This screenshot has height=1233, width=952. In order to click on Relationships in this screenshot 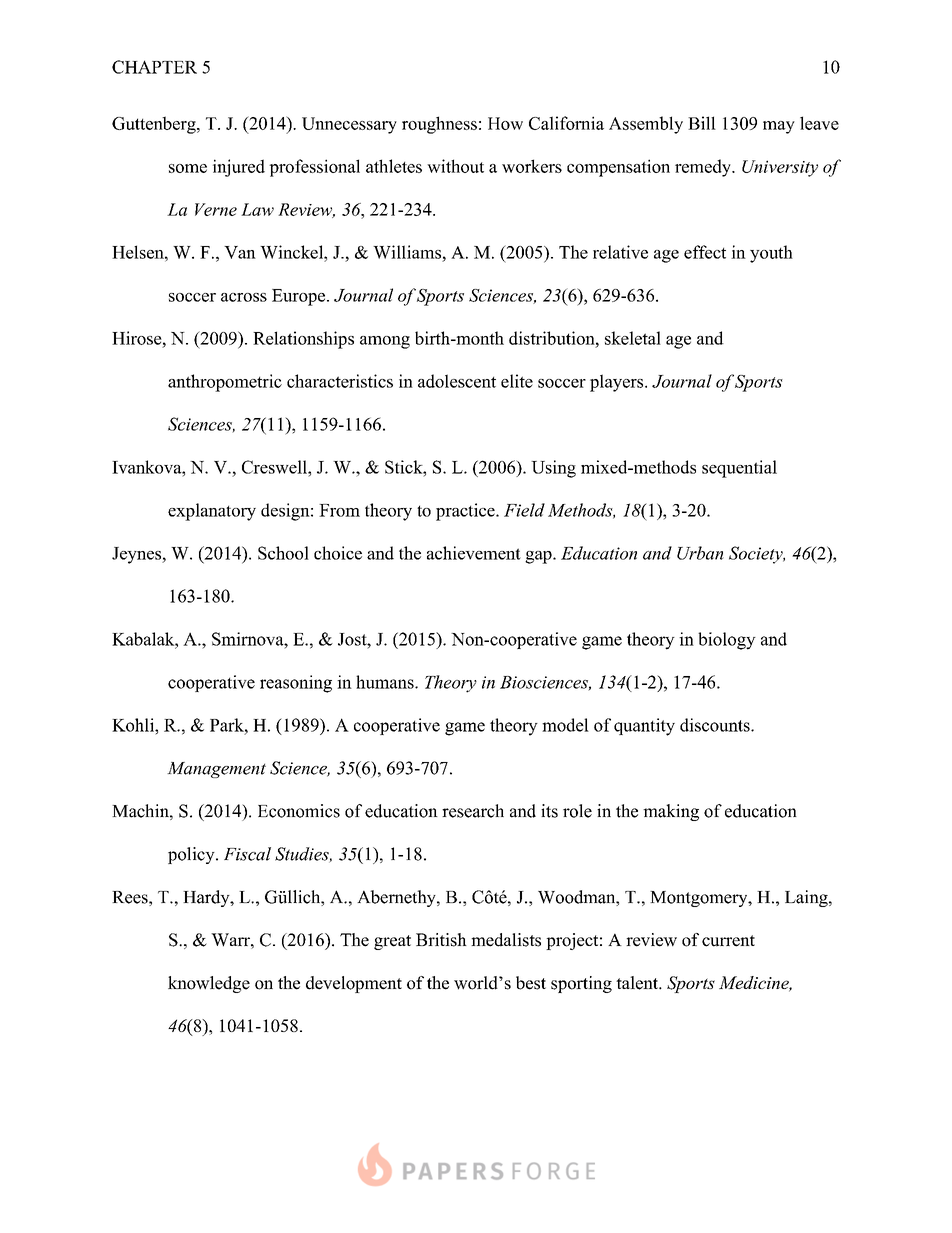, I will do `click(303, 340)`.
